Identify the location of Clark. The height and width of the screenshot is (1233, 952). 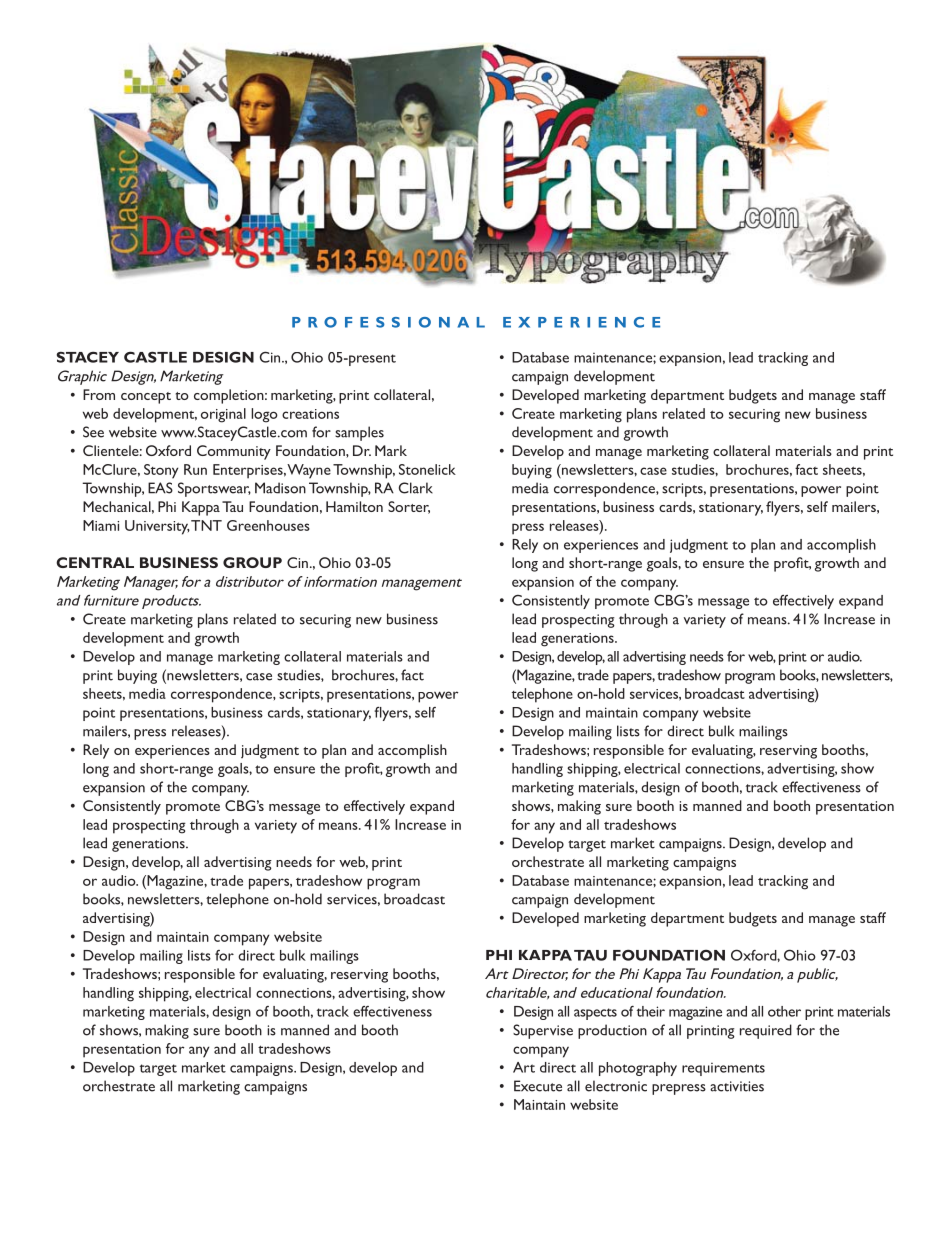
(416, 488).
